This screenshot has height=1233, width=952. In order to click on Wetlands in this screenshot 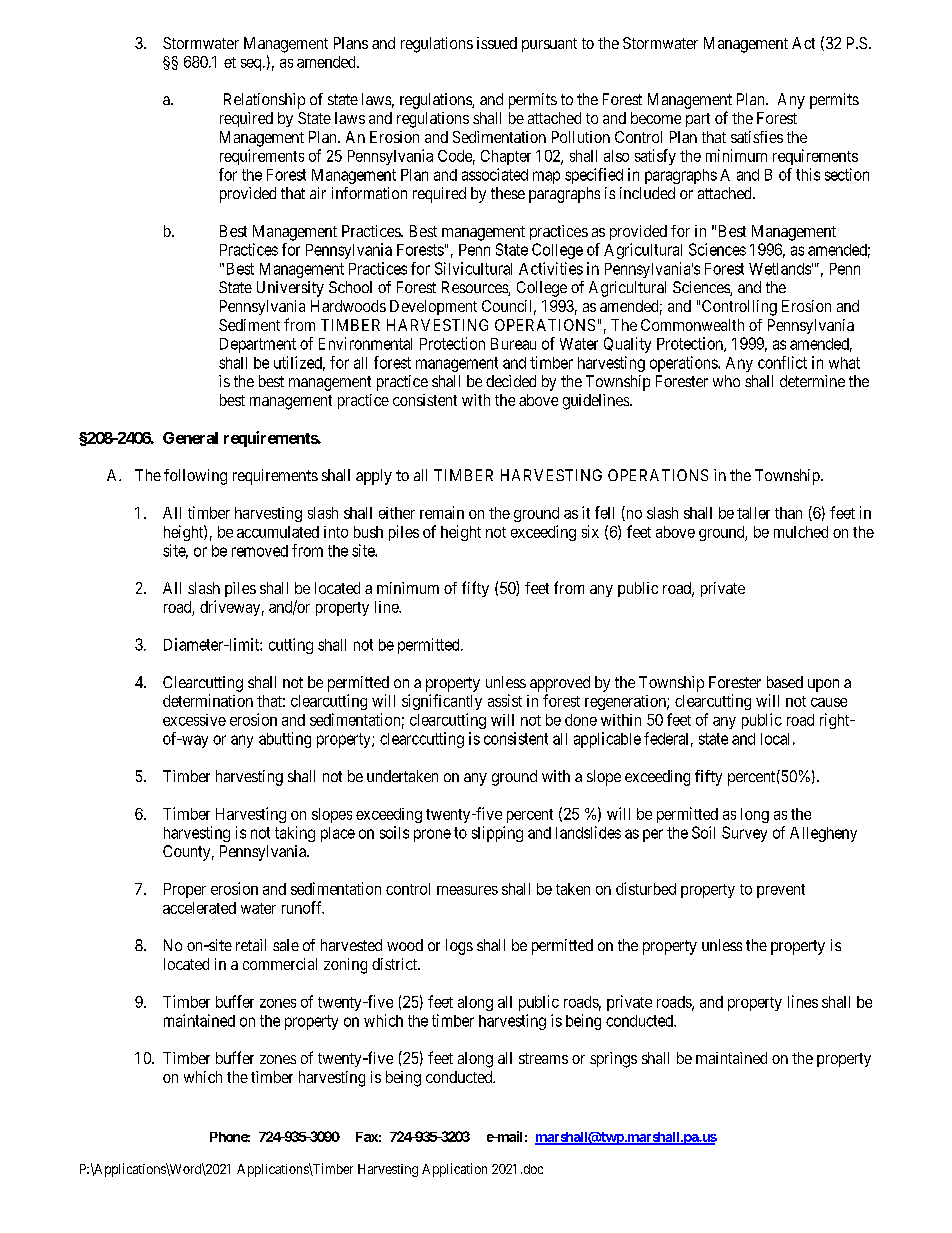, I will do `click(780, 269)`.
